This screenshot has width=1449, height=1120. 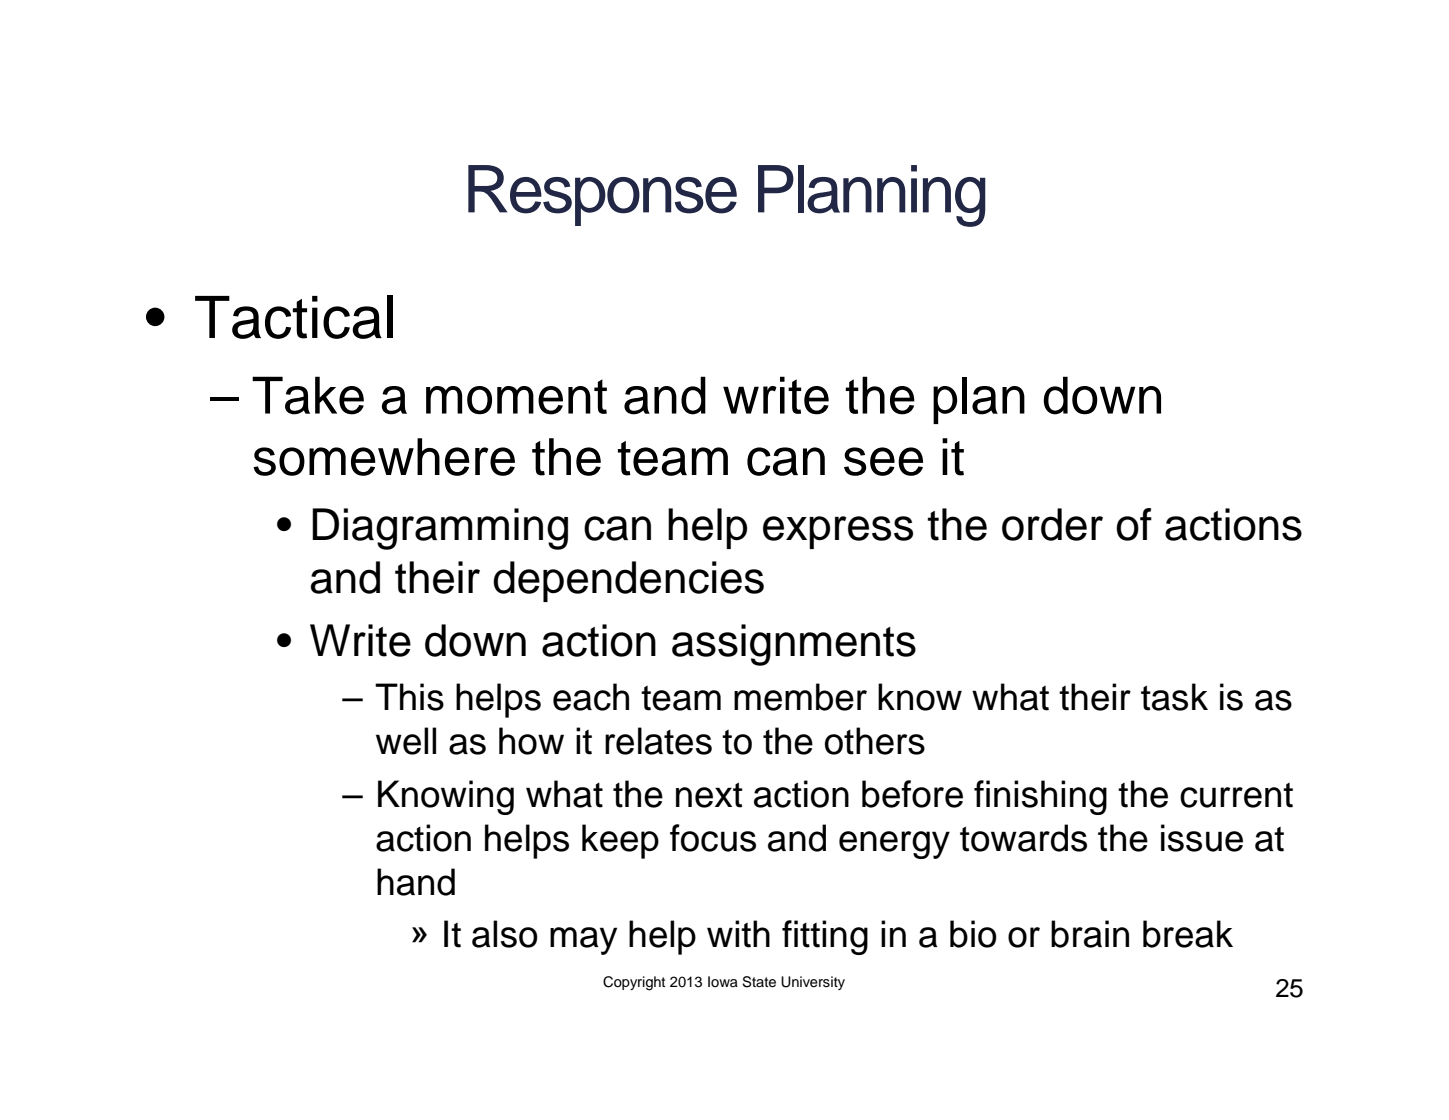 What do you see at coordinates (505, 934) in the screenshot?
I see `also` at bounding box center [505, 934].
